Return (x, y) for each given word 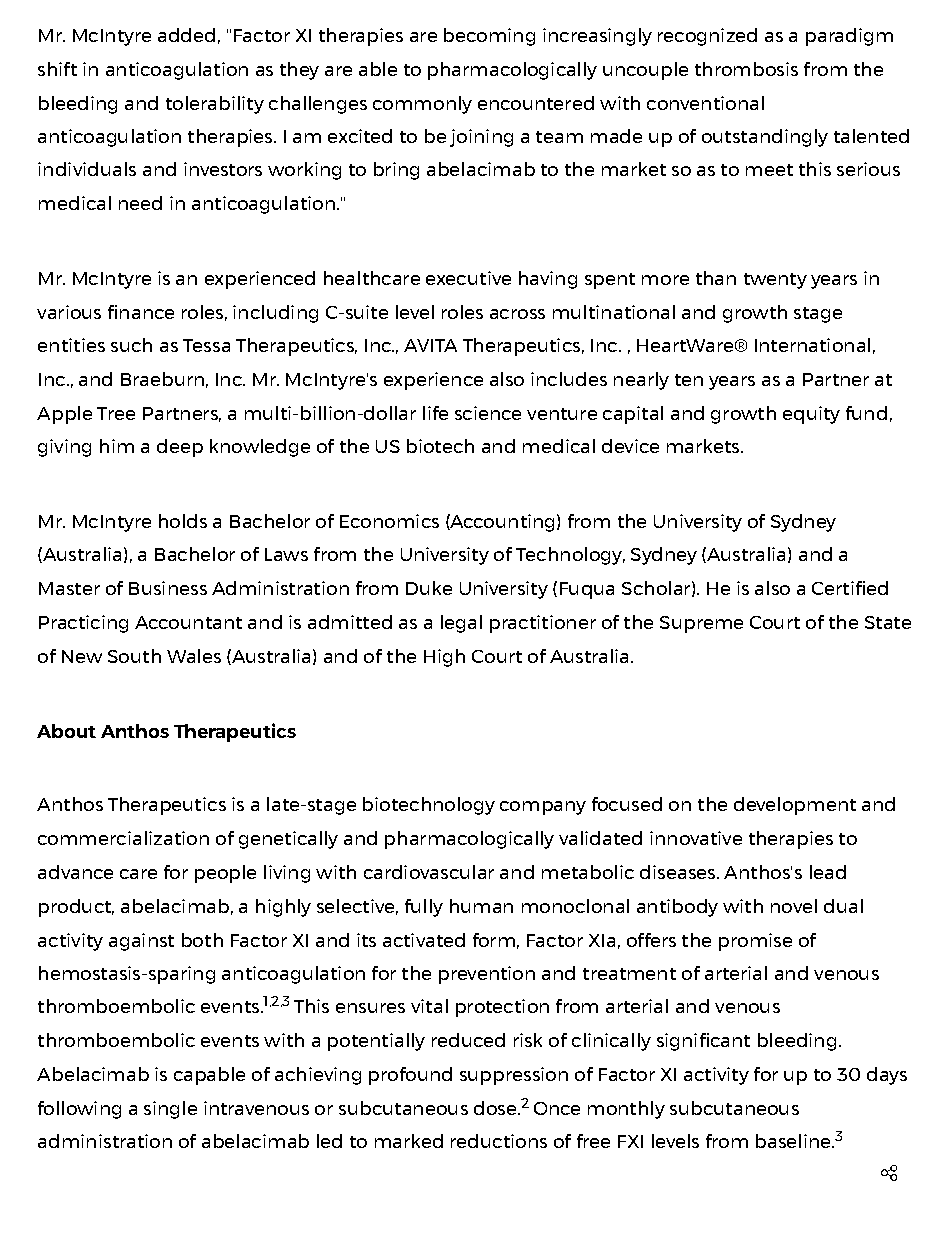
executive (468, 278)
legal (461, 624)
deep (180, 448)
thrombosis (746, 69)
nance (147, 314)
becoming (489, 37)
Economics (389, 521)
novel (794, 906)
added (186, 35)
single (170, 1110)
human (481, 906)
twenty (775, 281)
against (141, 942)
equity (811, 415)
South (134, 656)
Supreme (701, 624)
